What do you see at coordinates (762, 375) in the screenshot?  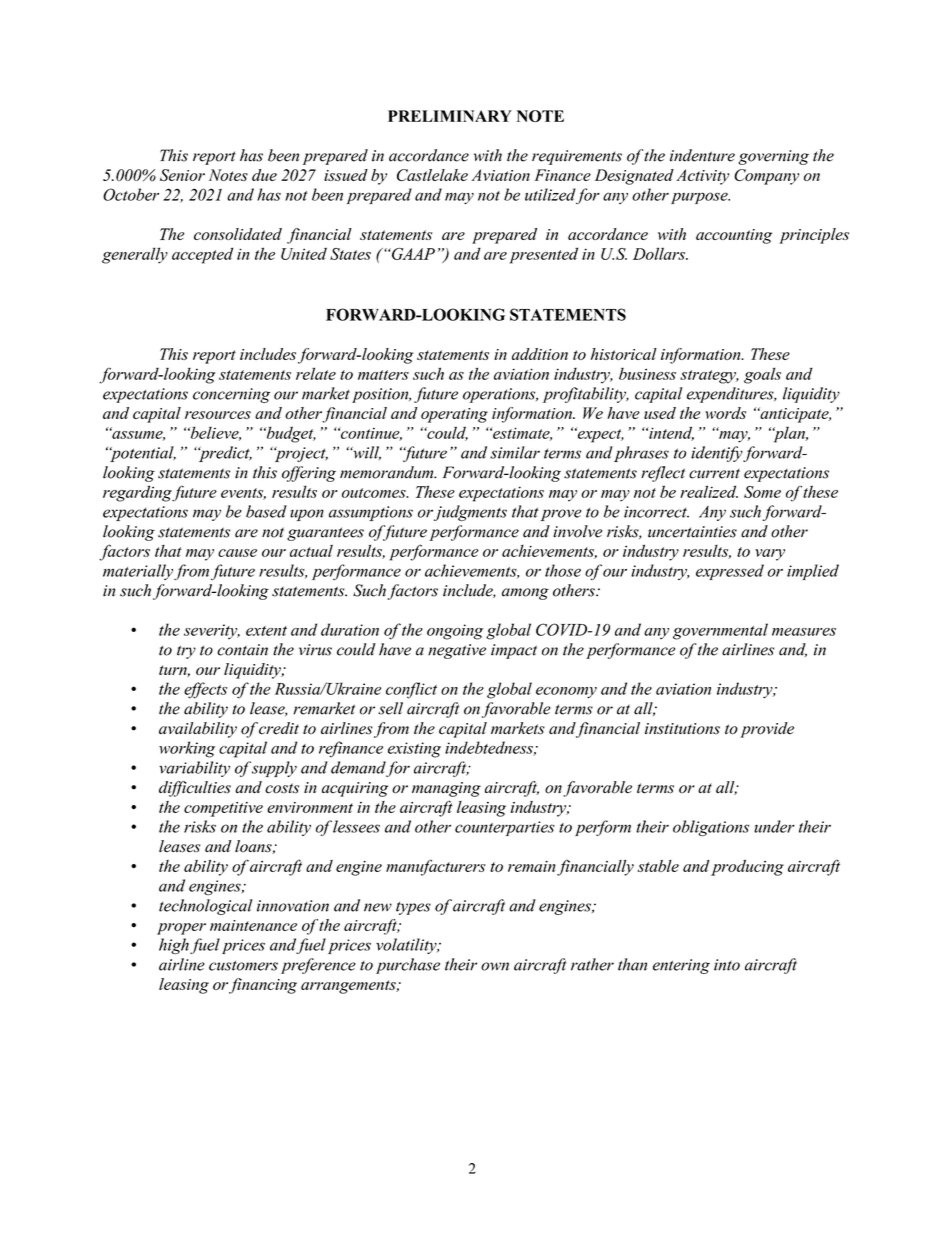 I see `goals` at bounding box center [762, 375].
